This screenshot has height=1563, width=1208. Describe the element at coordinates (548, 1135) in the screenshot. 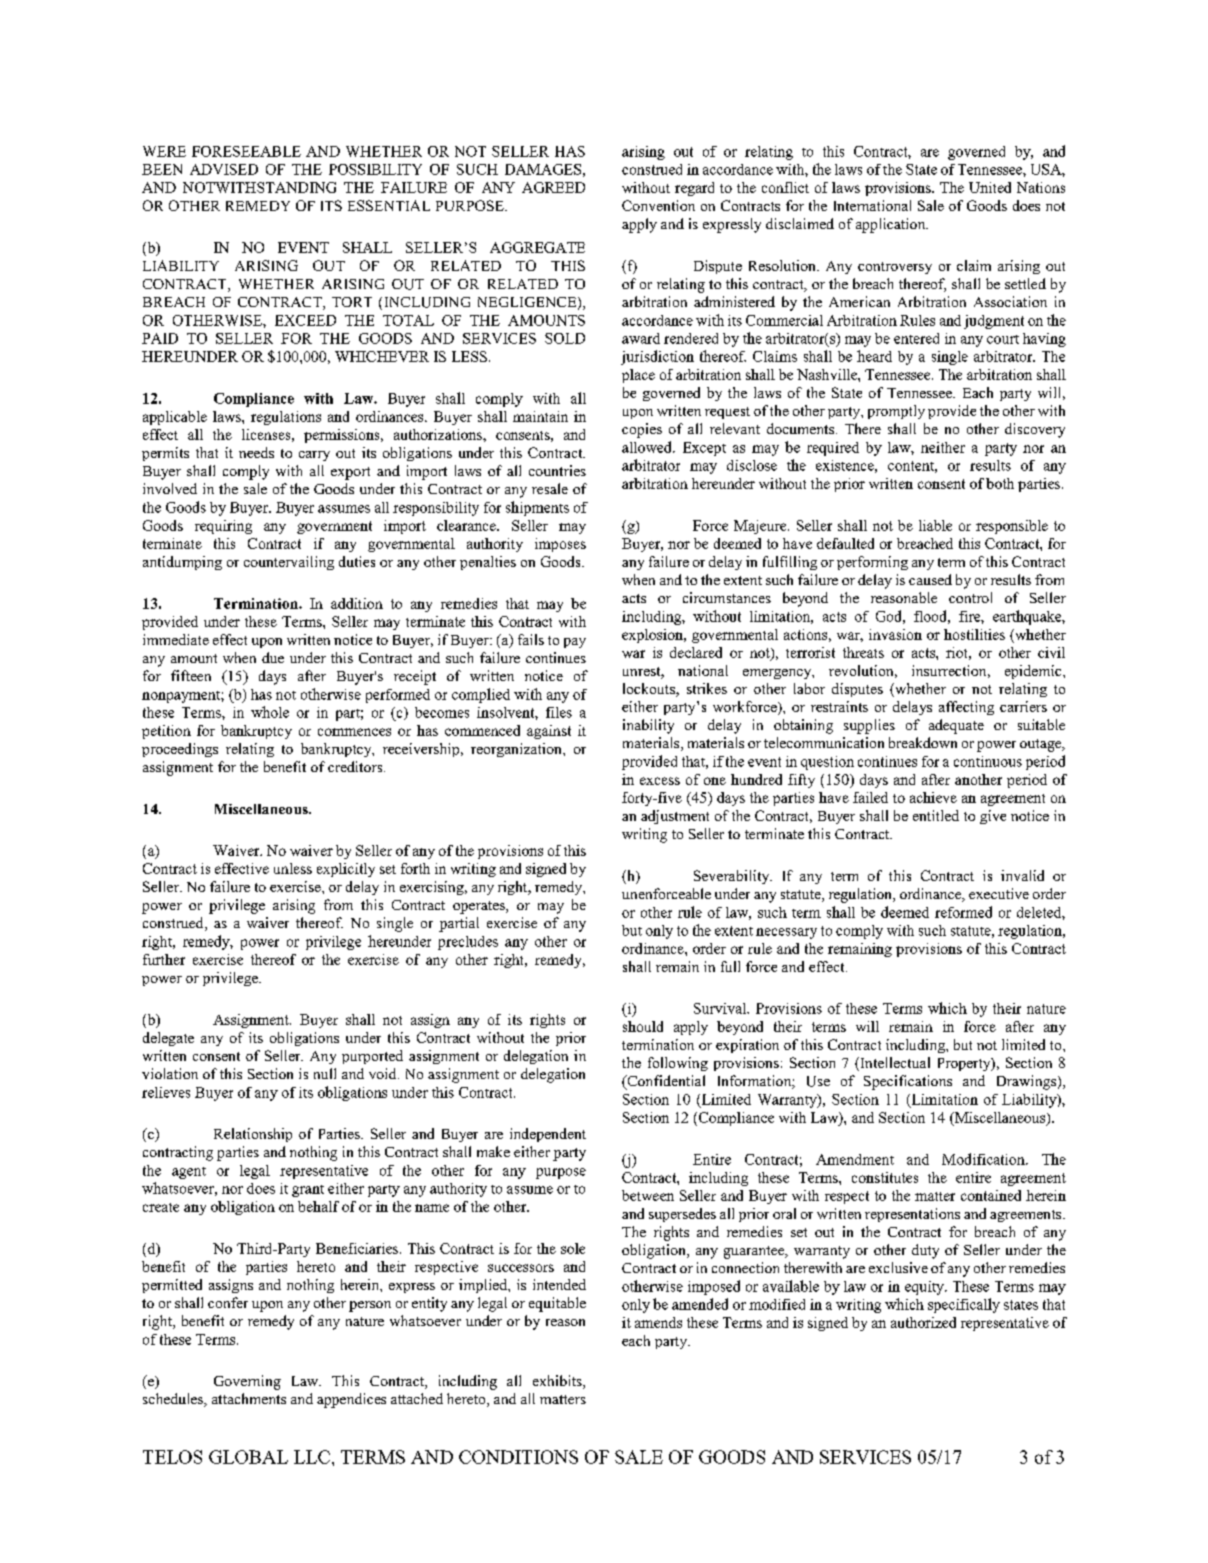

I see `independent` at that location.
